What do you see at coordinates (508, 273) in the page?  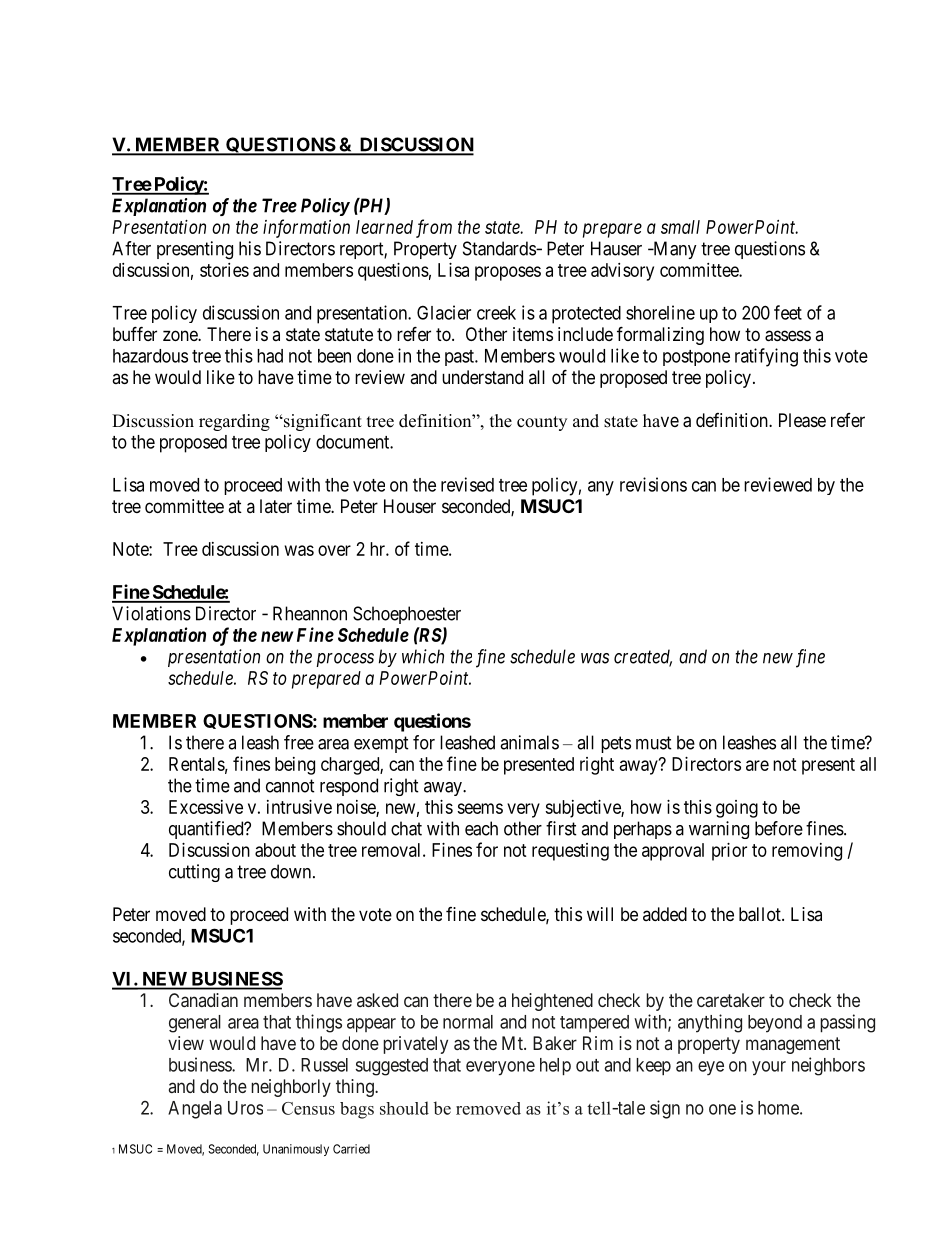 I see `proposes` at bounding box center [508, 273].
